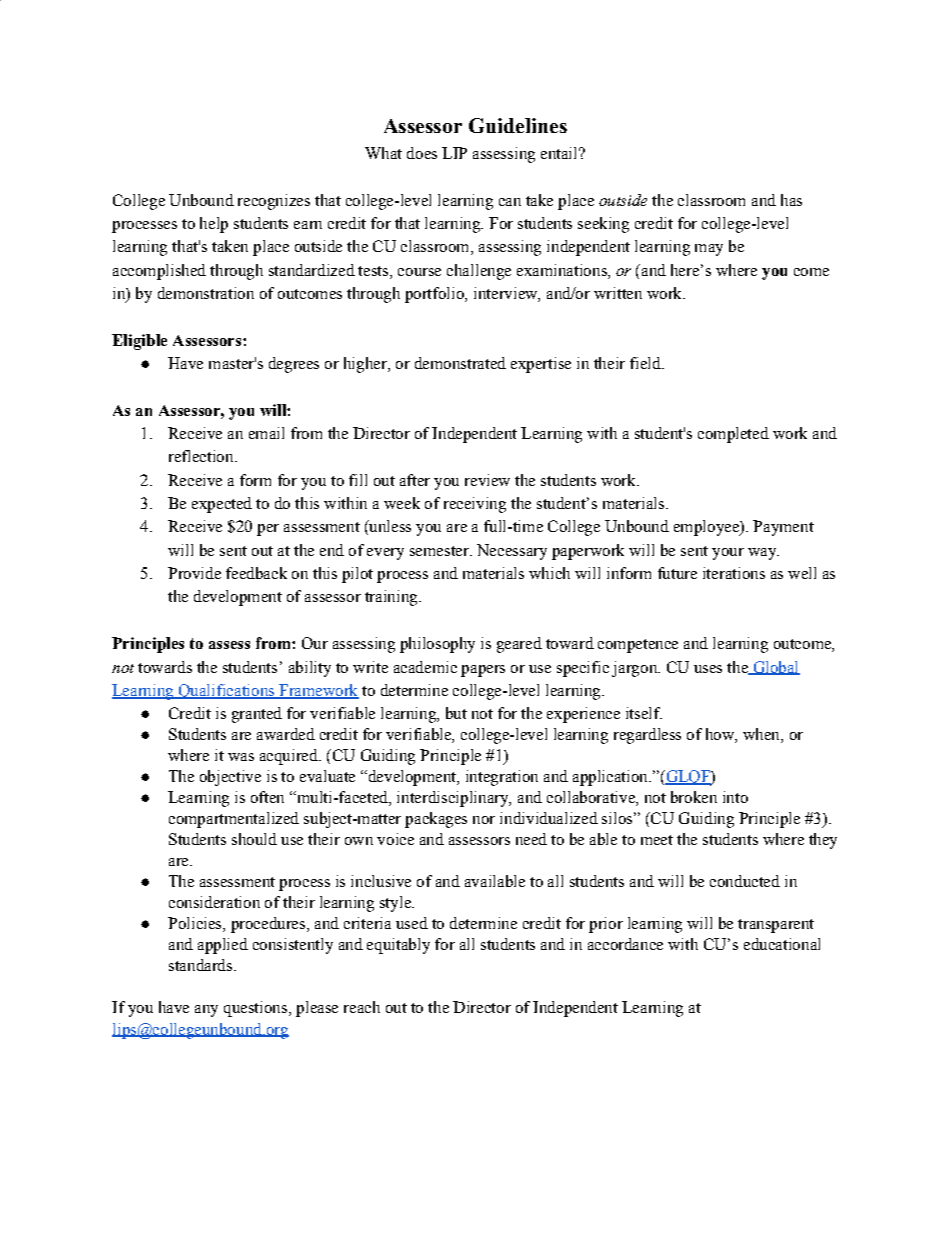 The image size is (952, 1233). I want to click on has, so click(791, 200).
